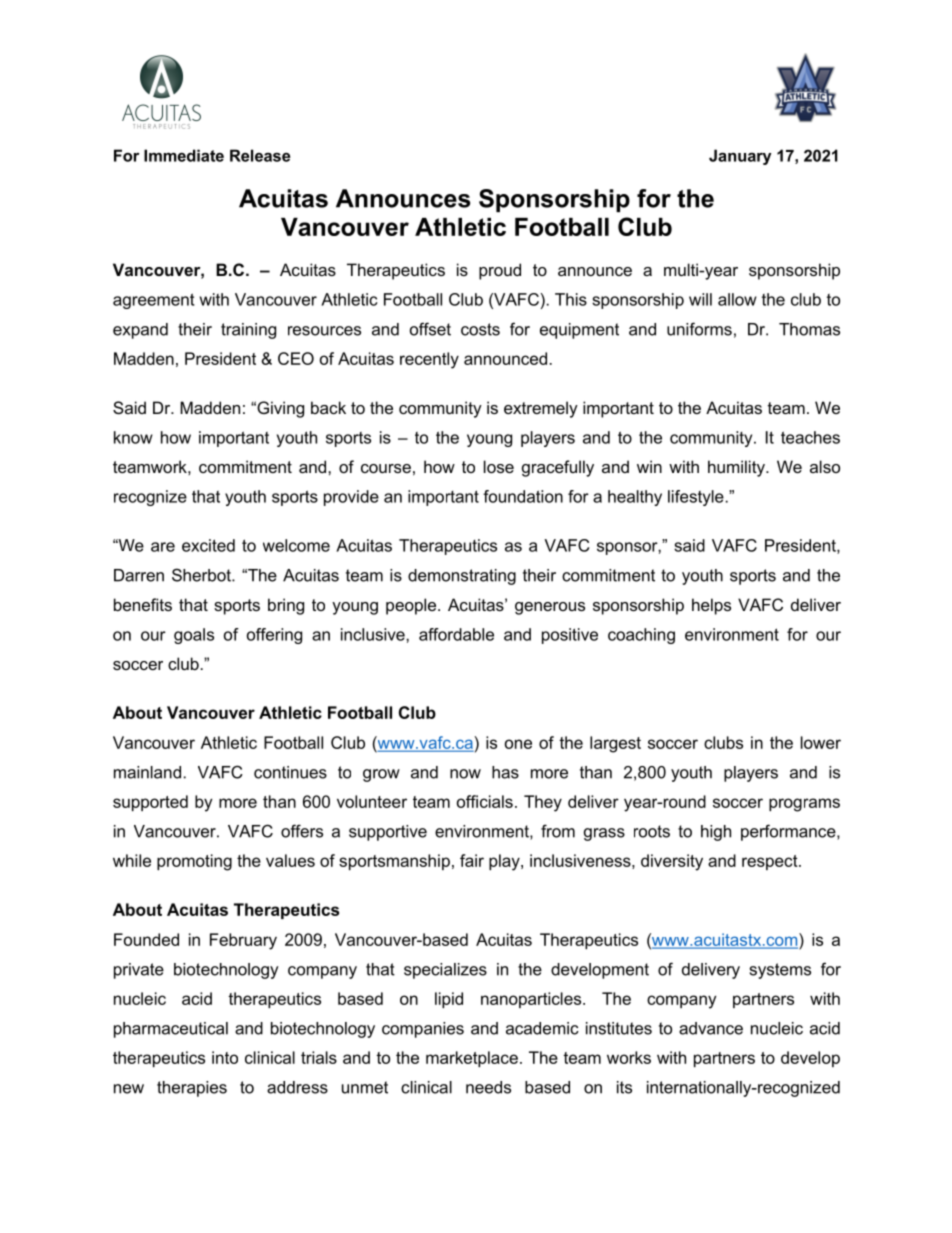  I want to click on advance, so click(711, 1028).
